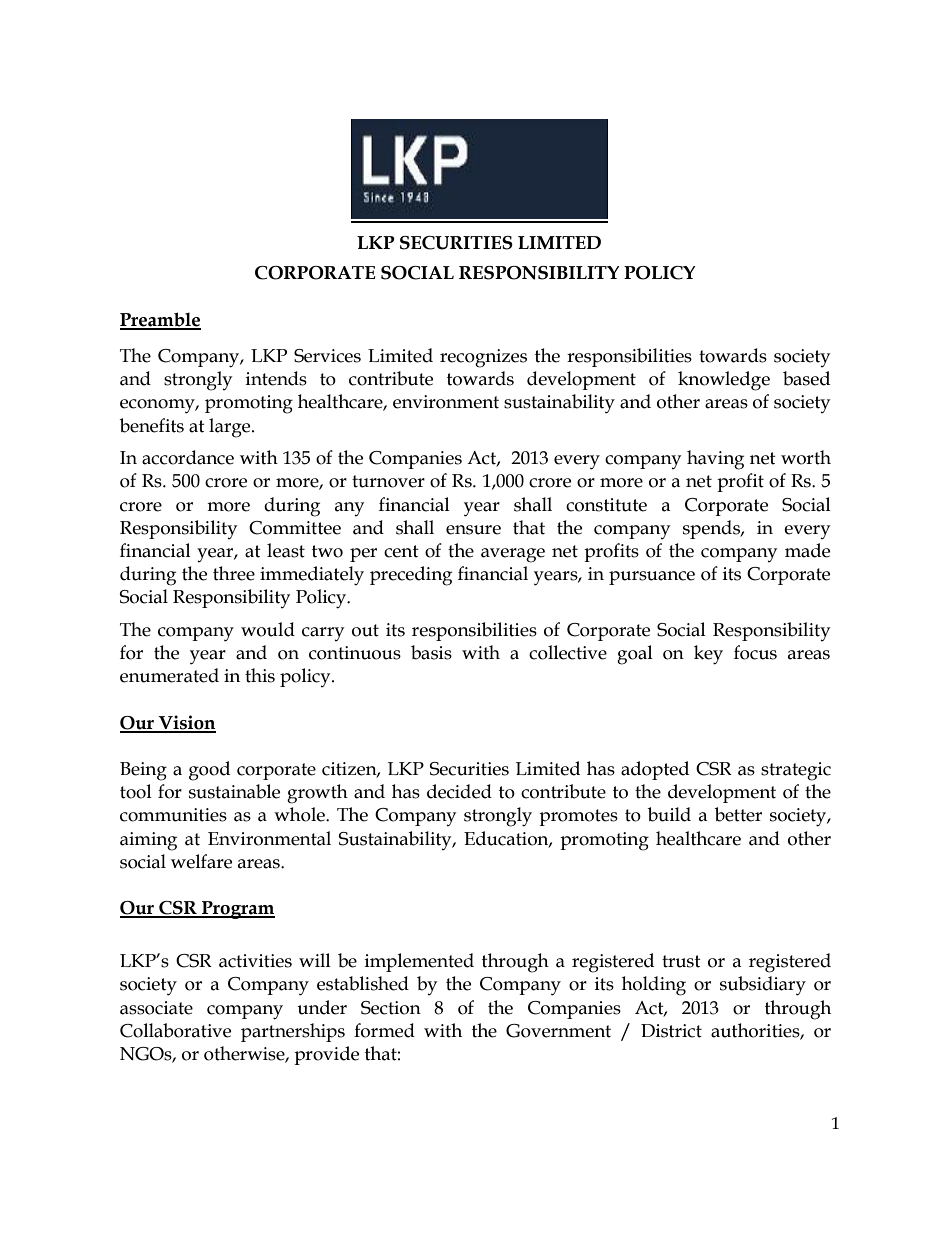 The image size is (952, 1233). Describe the element at coordinates (260, 675) in the document. I see `this` at that location.
